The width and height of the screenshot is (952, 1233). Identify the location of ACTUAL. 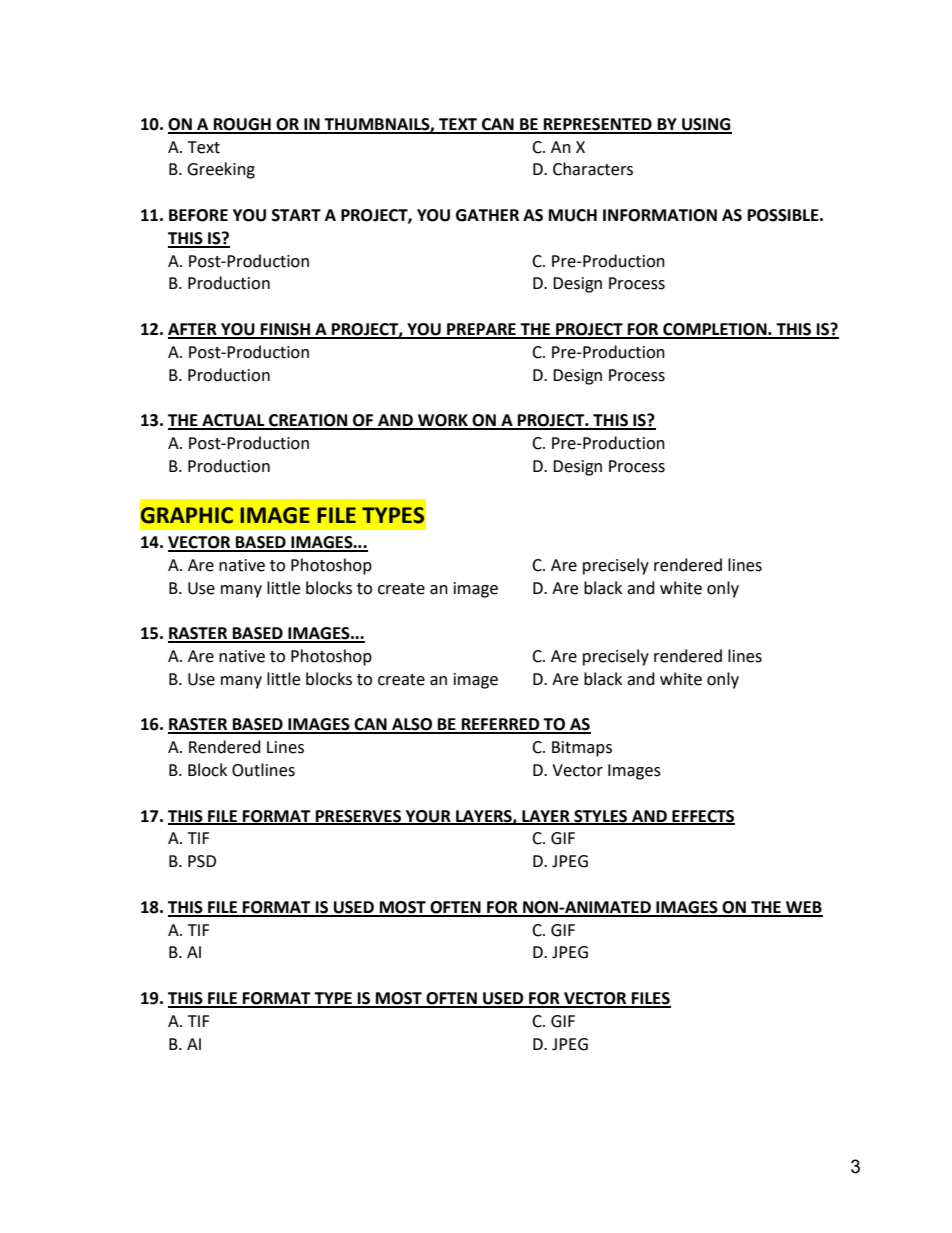
(233, 421).
